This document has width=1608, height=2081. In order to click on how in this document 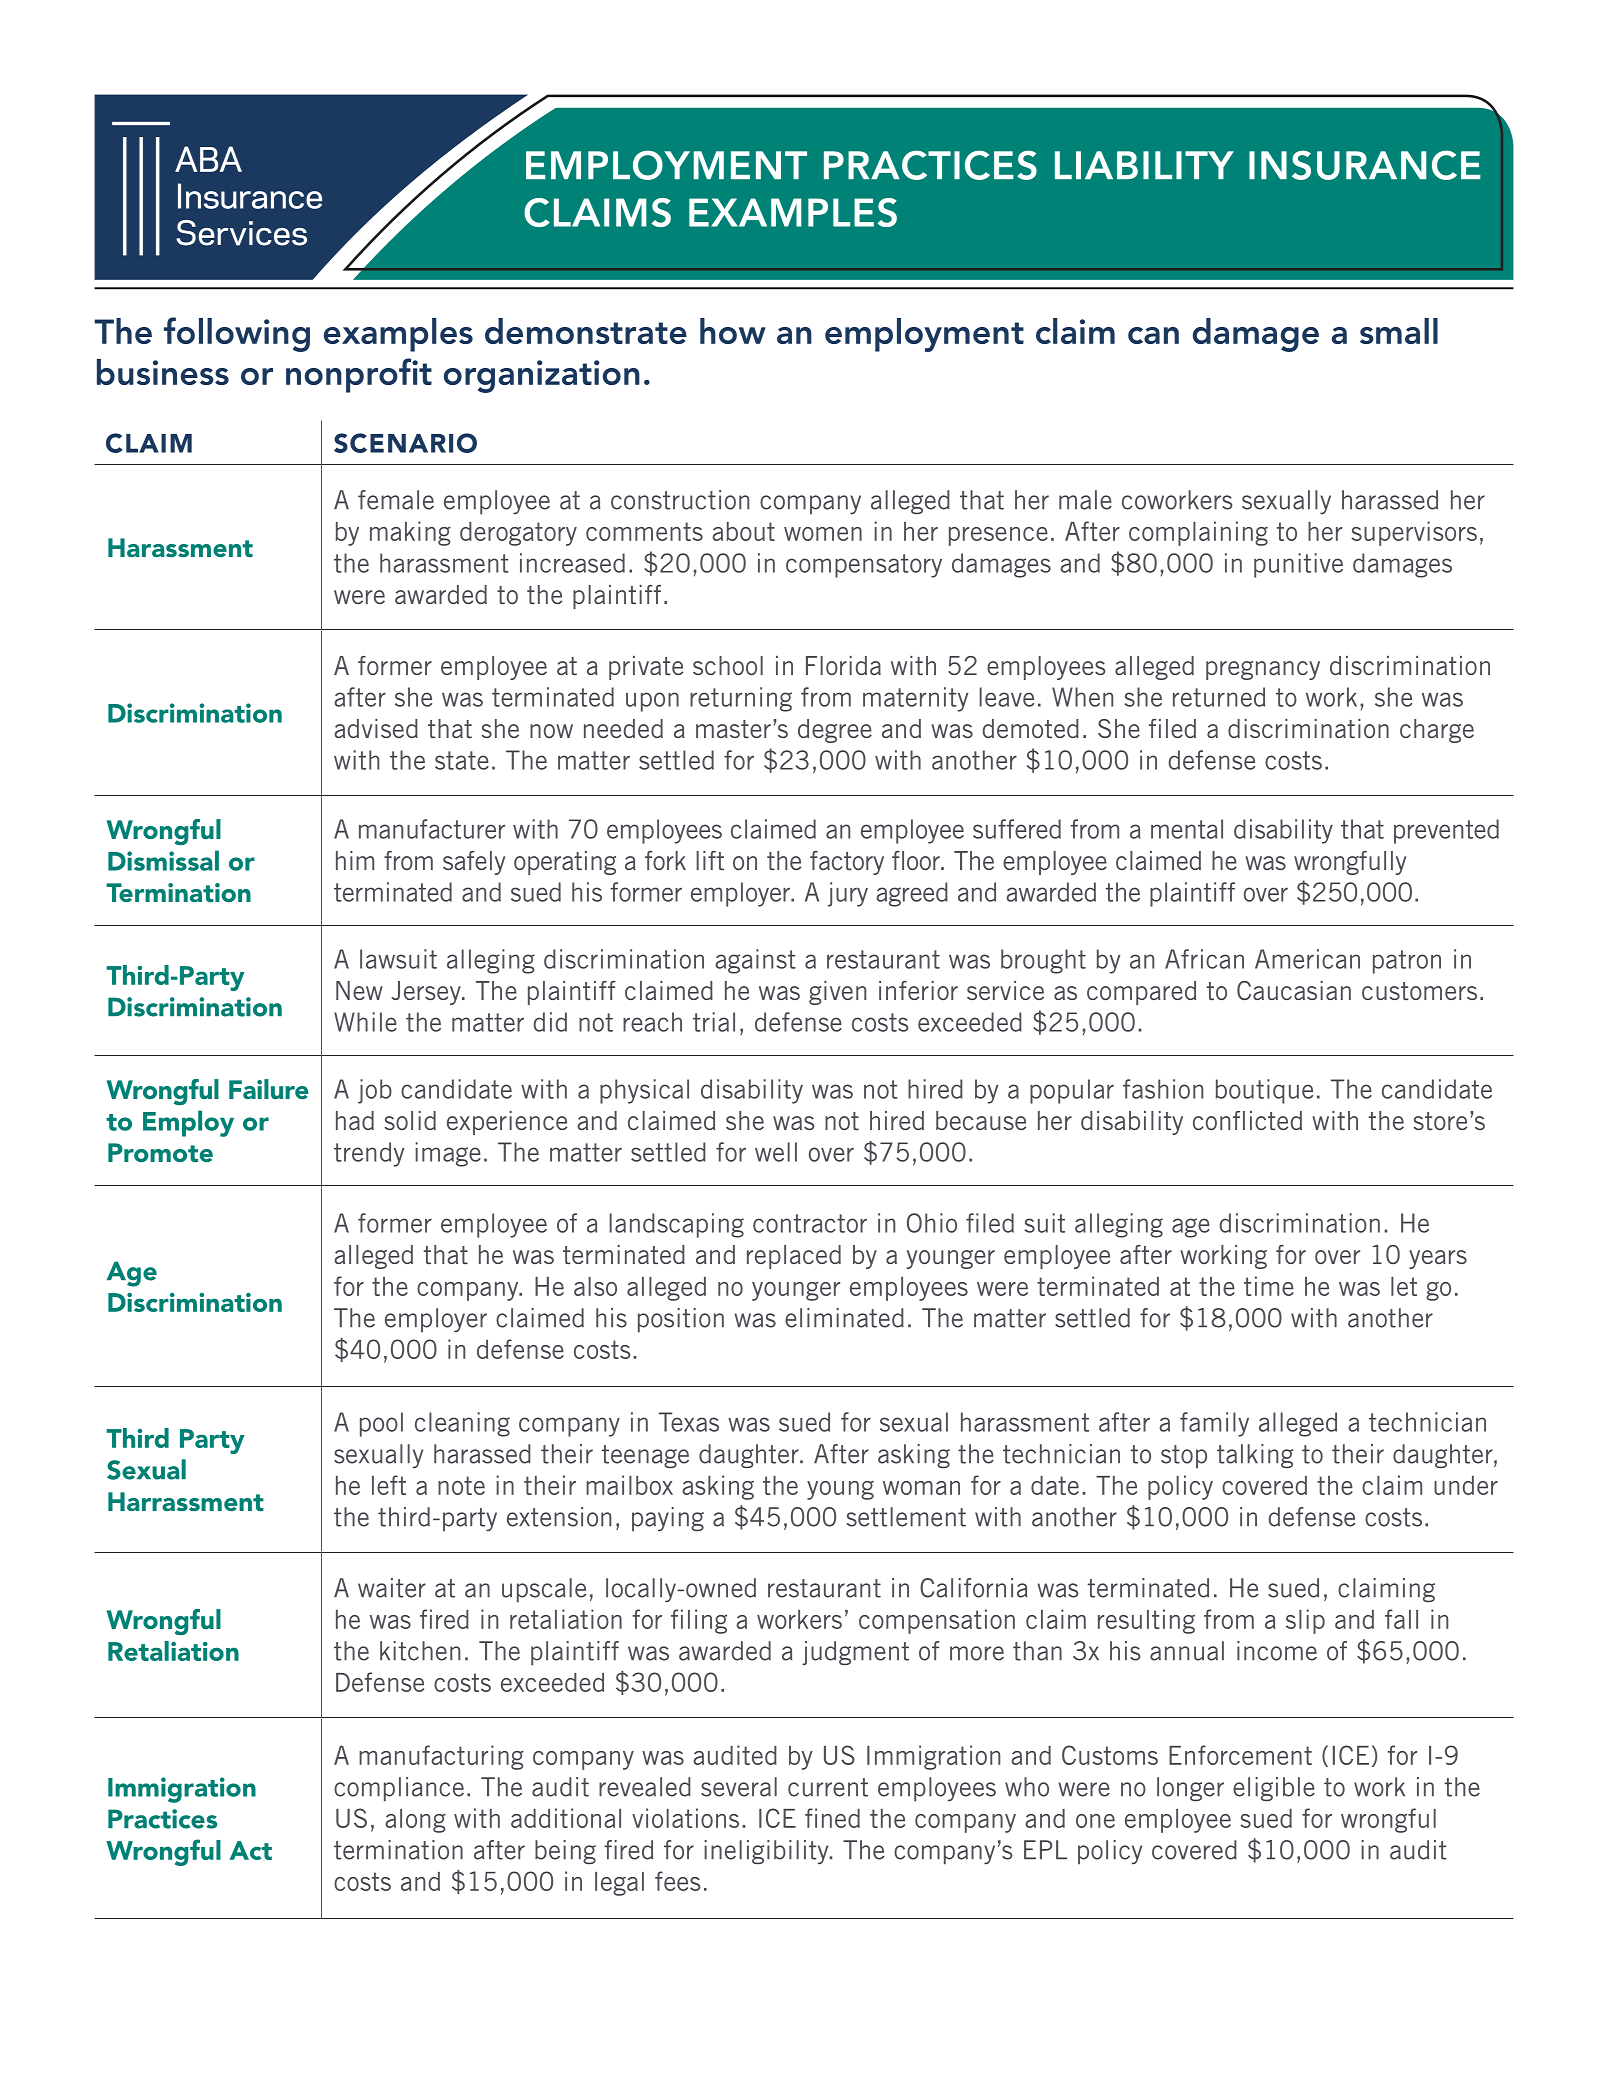, I will do `click(733, 331)`.
